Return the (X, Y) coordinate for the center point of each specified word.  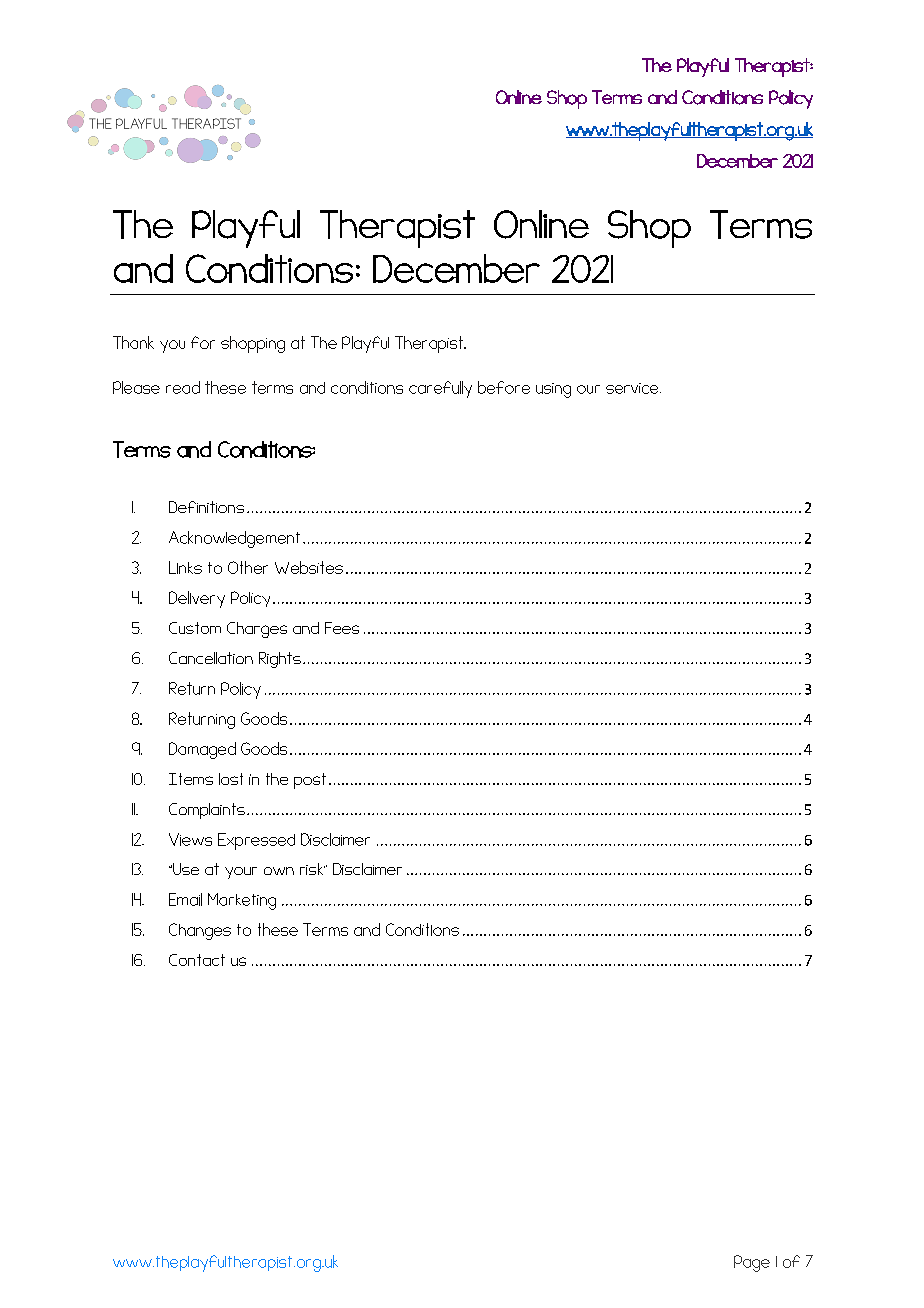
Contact (197, 960)
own (279, 871)
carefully (440, 389)
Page (752, 1263)
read (183, 387)
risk (312, 869)
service (633, 388)
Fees (342, 628)
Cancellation (211, 658)
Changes (200, 931)
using (553, 390)
